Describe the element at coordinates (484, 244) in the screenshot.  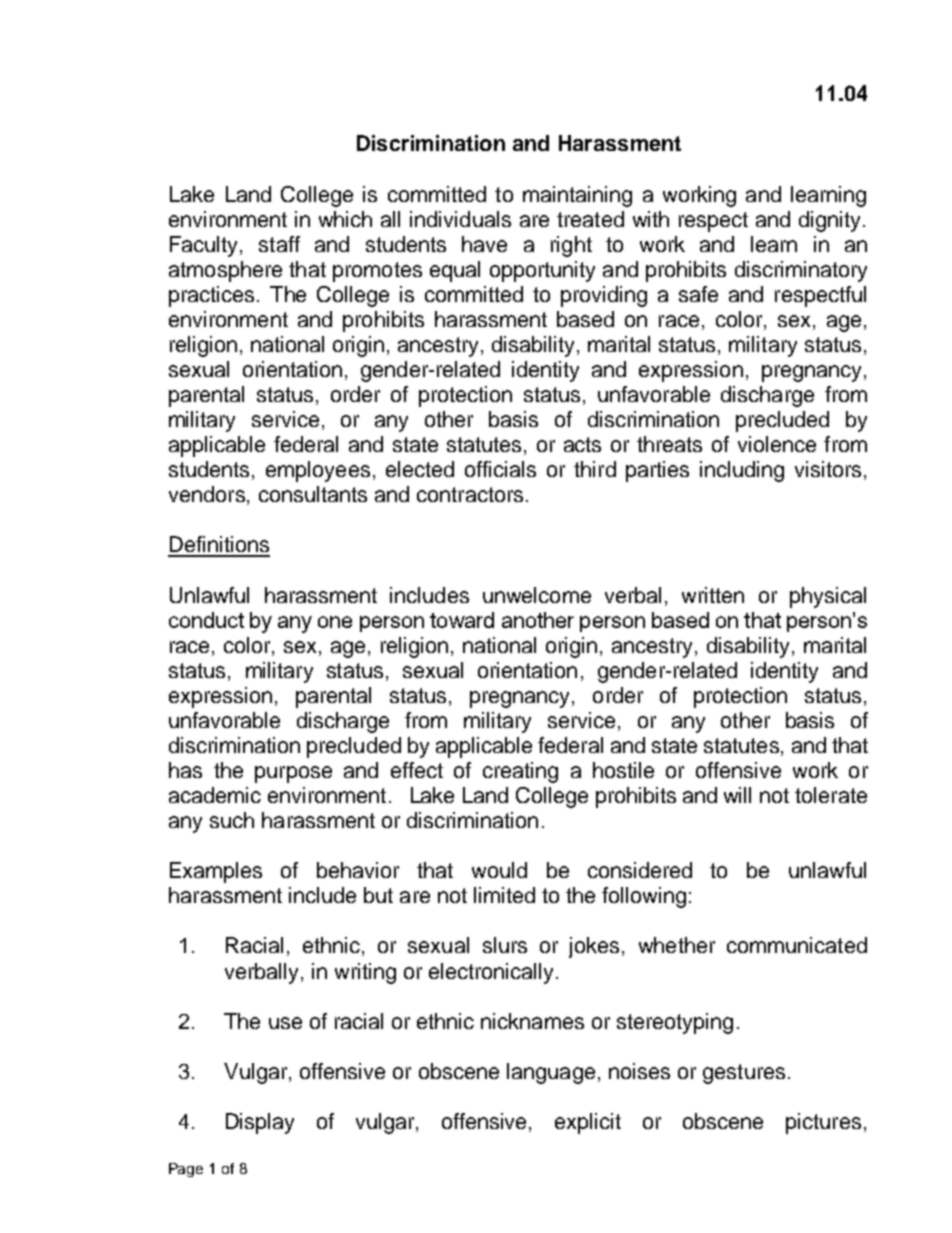
I see `have` at that location.
